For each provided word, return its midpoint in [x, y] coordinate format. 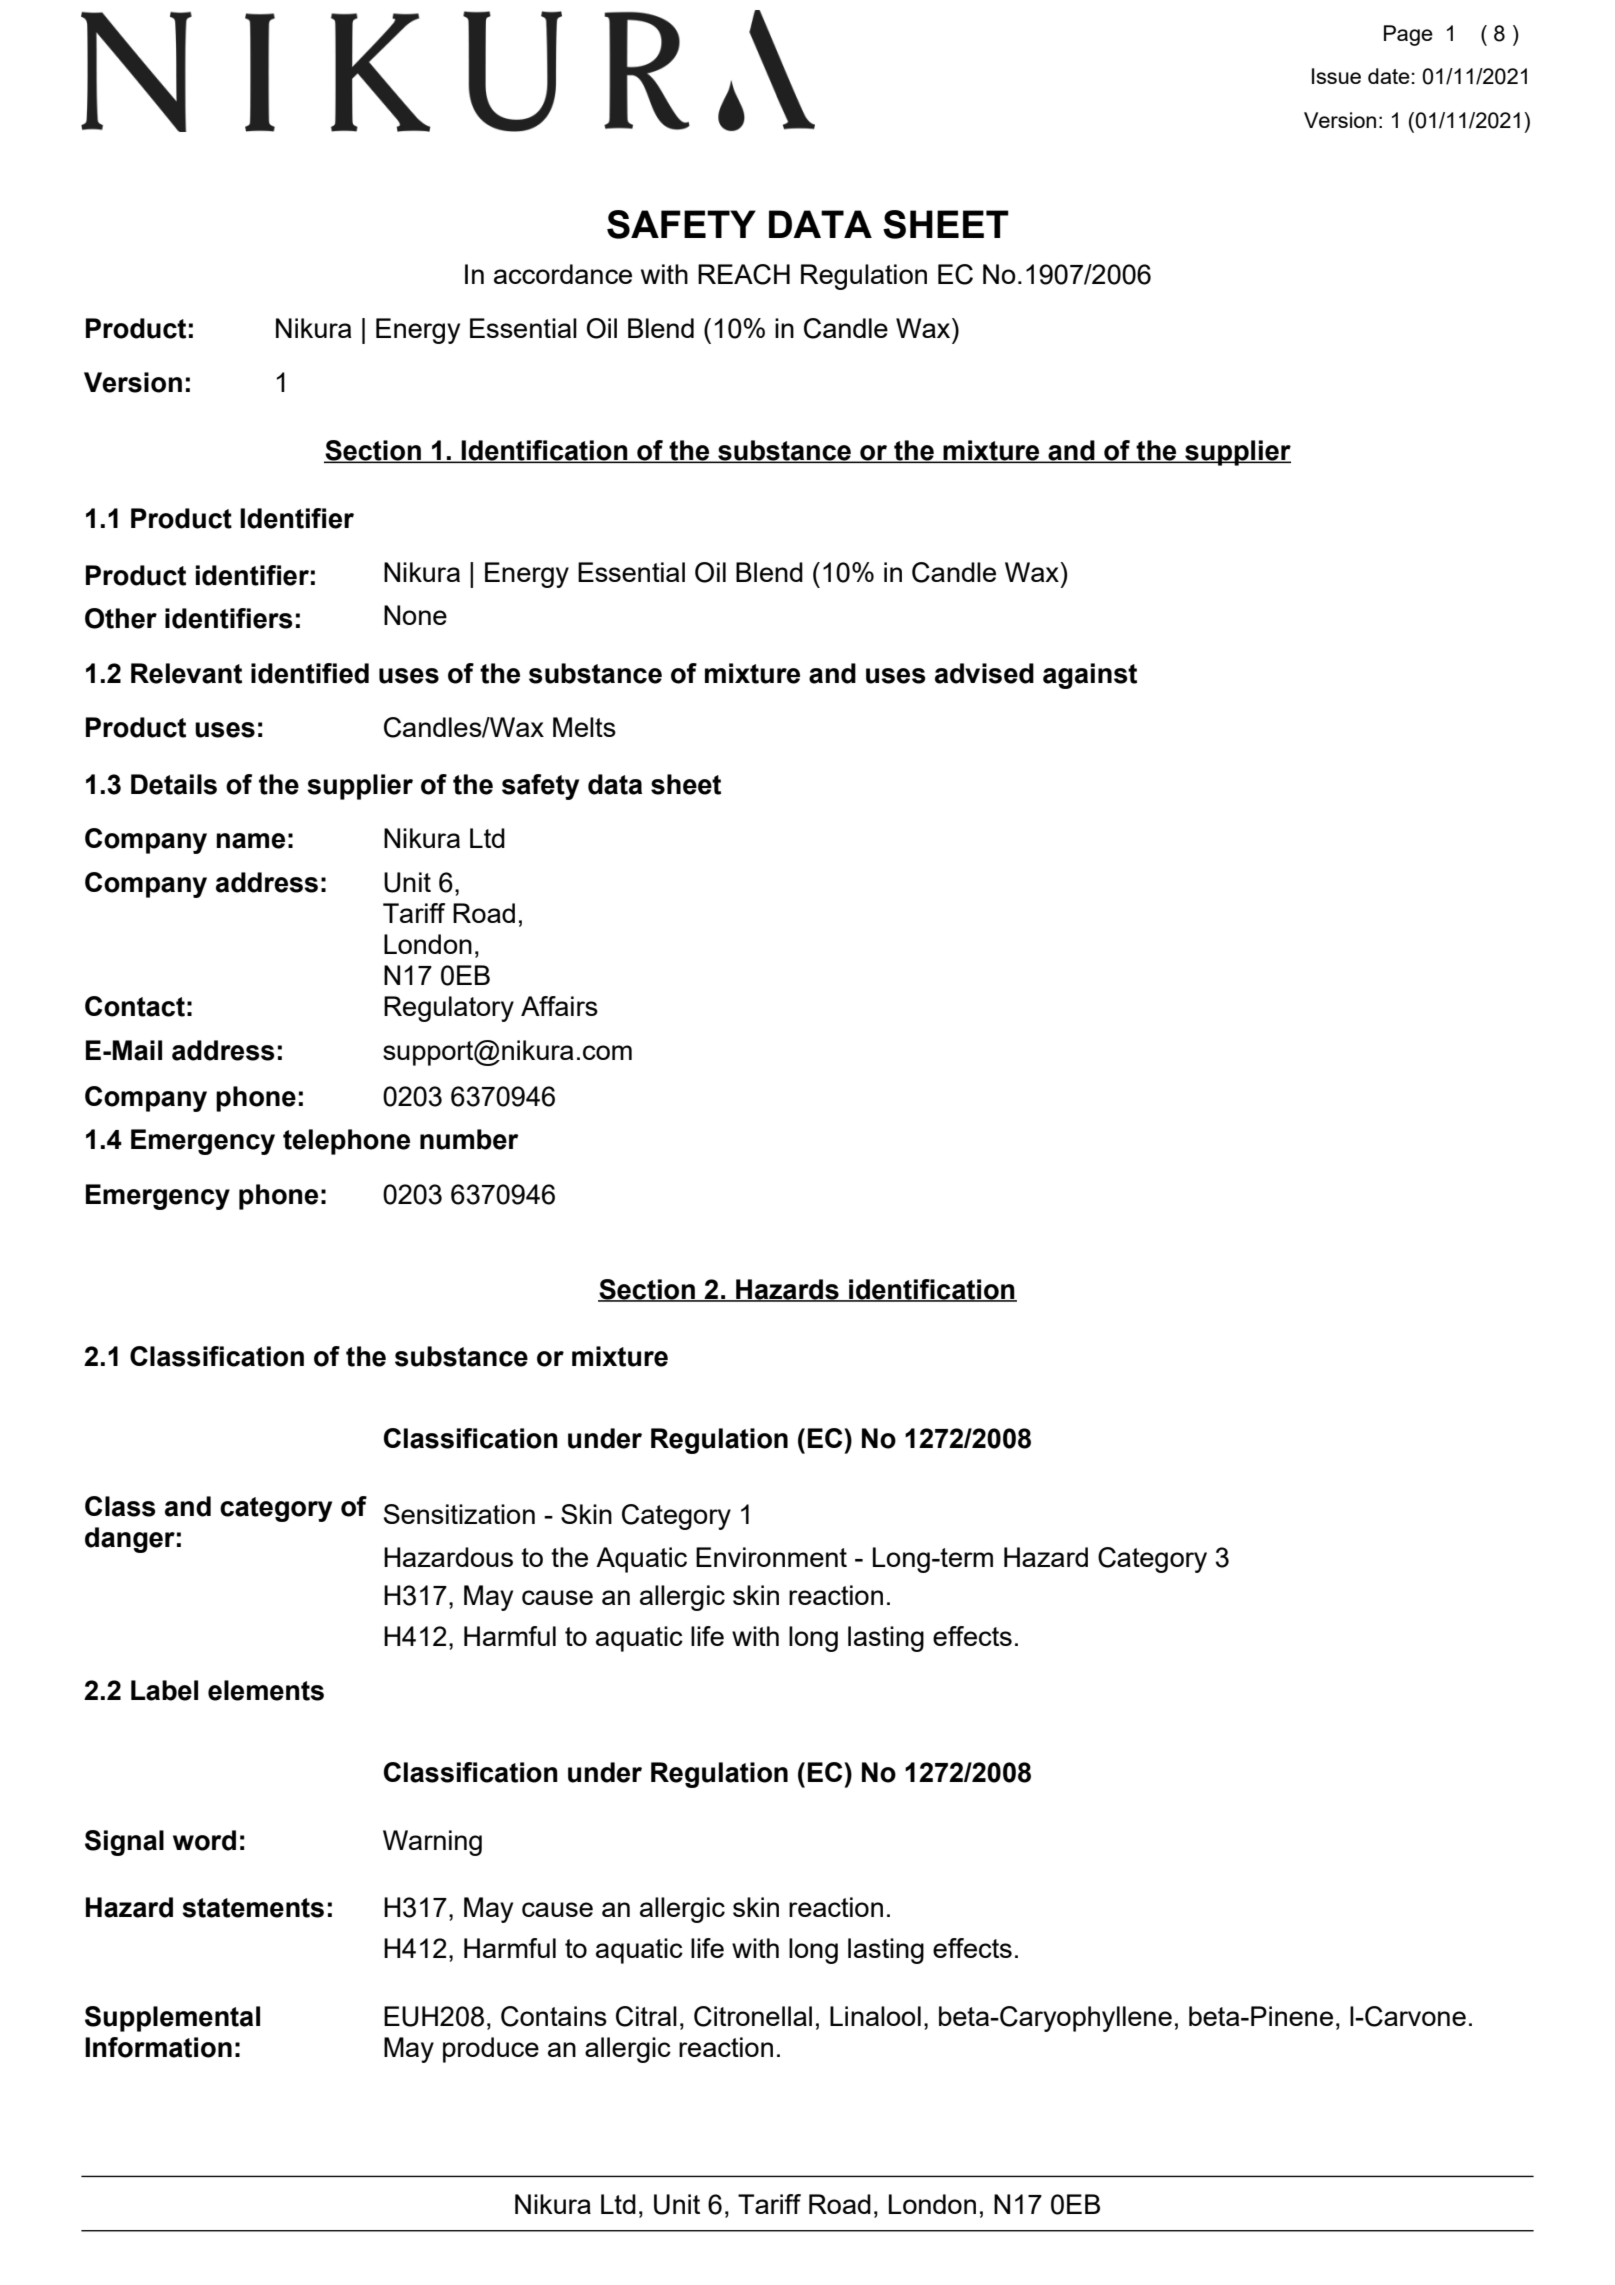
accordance [563, 274]
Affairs [559, 1006]
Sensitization [459, 1514]
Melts [584, 727]
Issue [1336, 76]
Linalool [875, 2016]
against [1090, 676]
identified [310, 673]
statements [253, 1908]
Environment [771, 1557]
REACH [744, 274]
